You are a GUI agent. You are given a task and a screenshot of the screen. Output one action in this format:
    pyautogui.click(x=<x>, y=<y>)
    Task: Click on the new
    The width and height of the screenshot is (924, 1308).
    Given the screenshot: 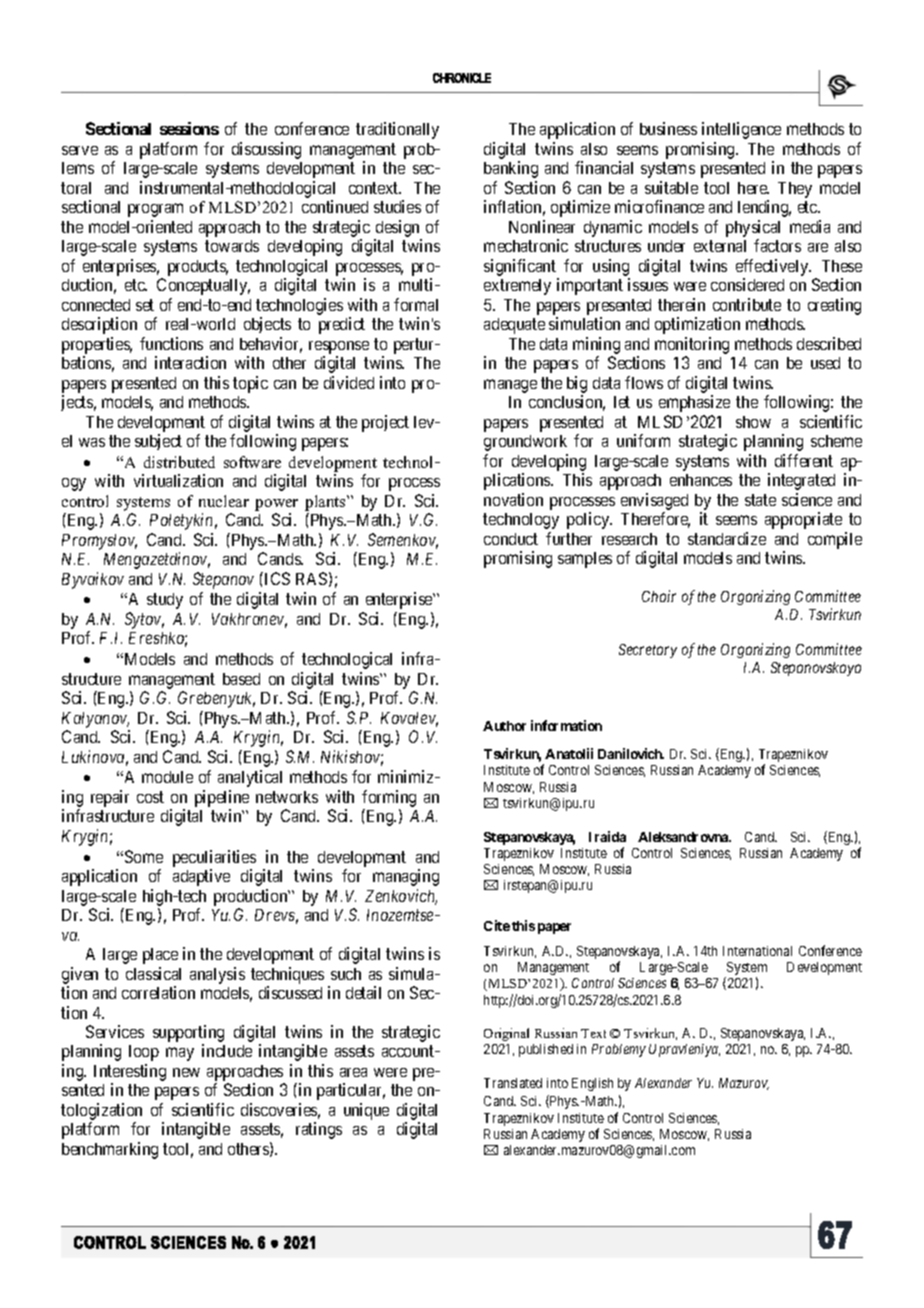 What is the action you would take?
    pyautogui.click(x=186, y=1072)
